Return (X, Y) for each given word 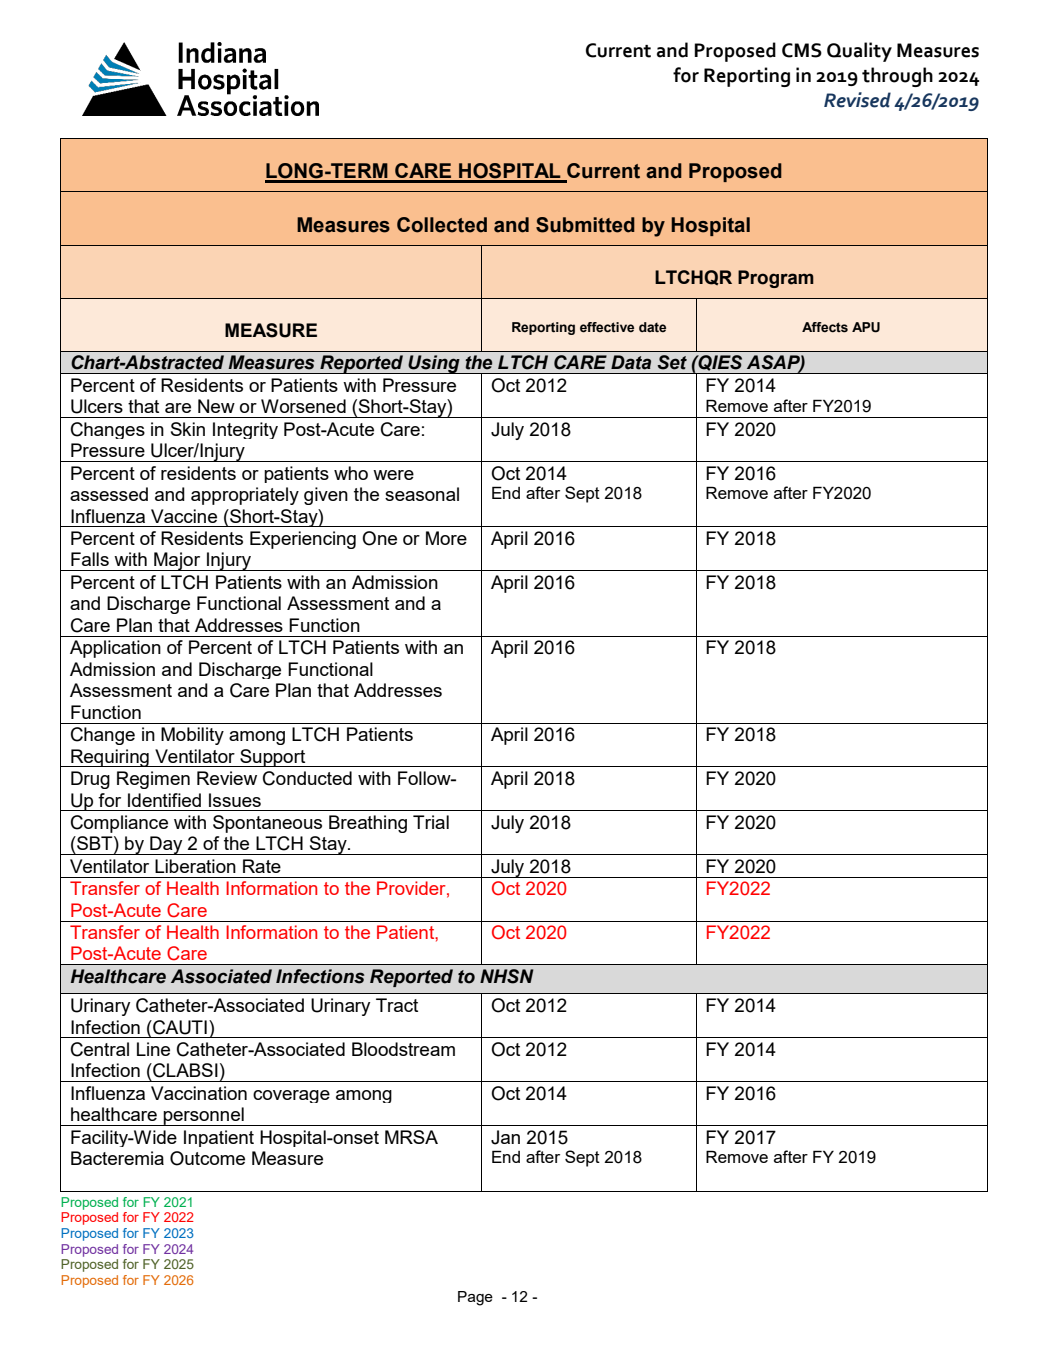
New (216, 406)
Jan (505, 1137)
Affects (825, 327)
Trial (431, 822)
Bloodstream (403, 1049)
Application (115, 649)
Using (434, 364)
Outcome (207, 1158)
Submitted (585, 225)
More (446, 538)
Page (475, 1298)
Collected (442, 225)
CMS (802, 50)
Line (153, 1049)
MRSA (411, 1137)
